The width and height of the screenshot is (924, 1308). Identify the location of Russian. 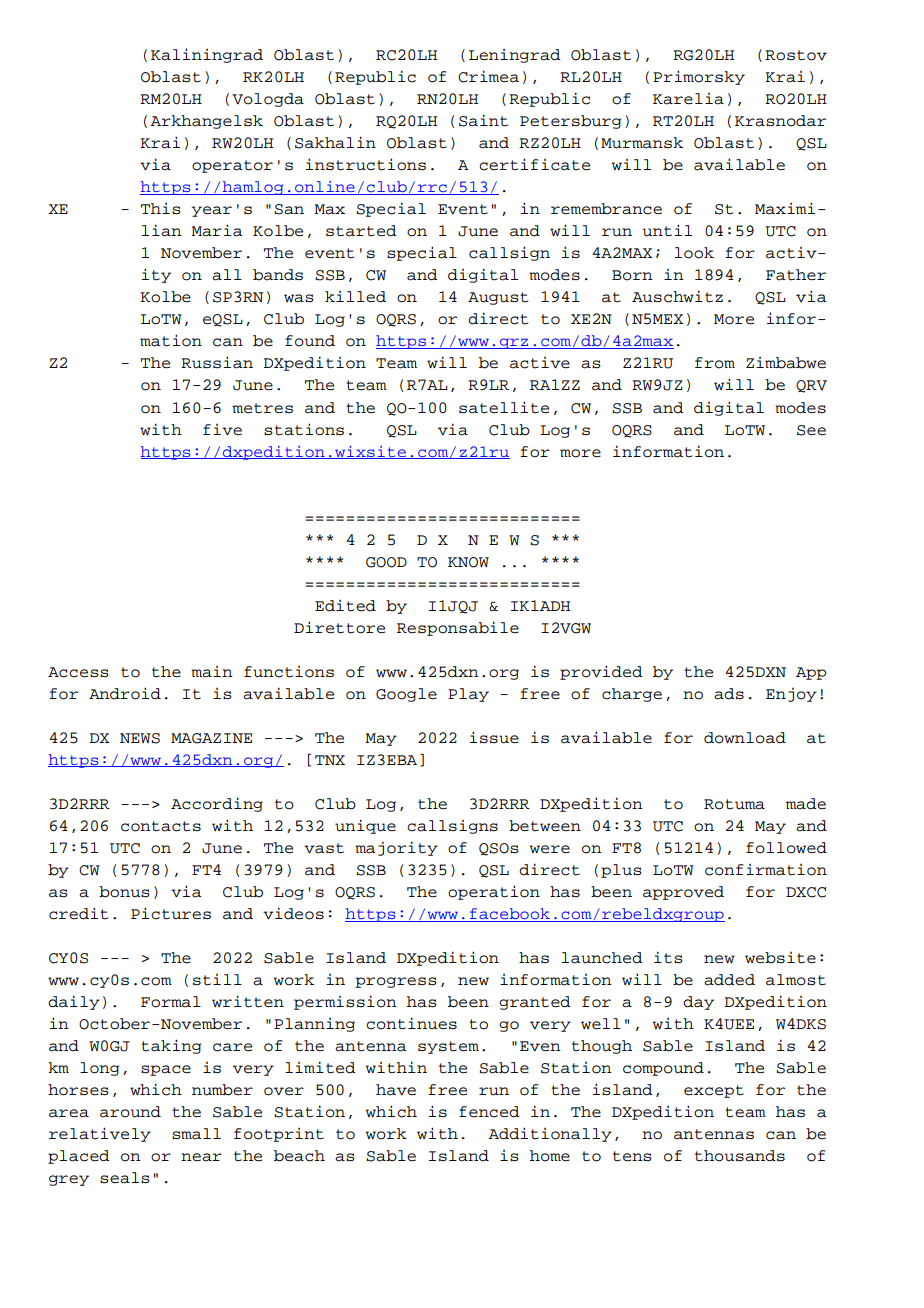
(217, 362).
